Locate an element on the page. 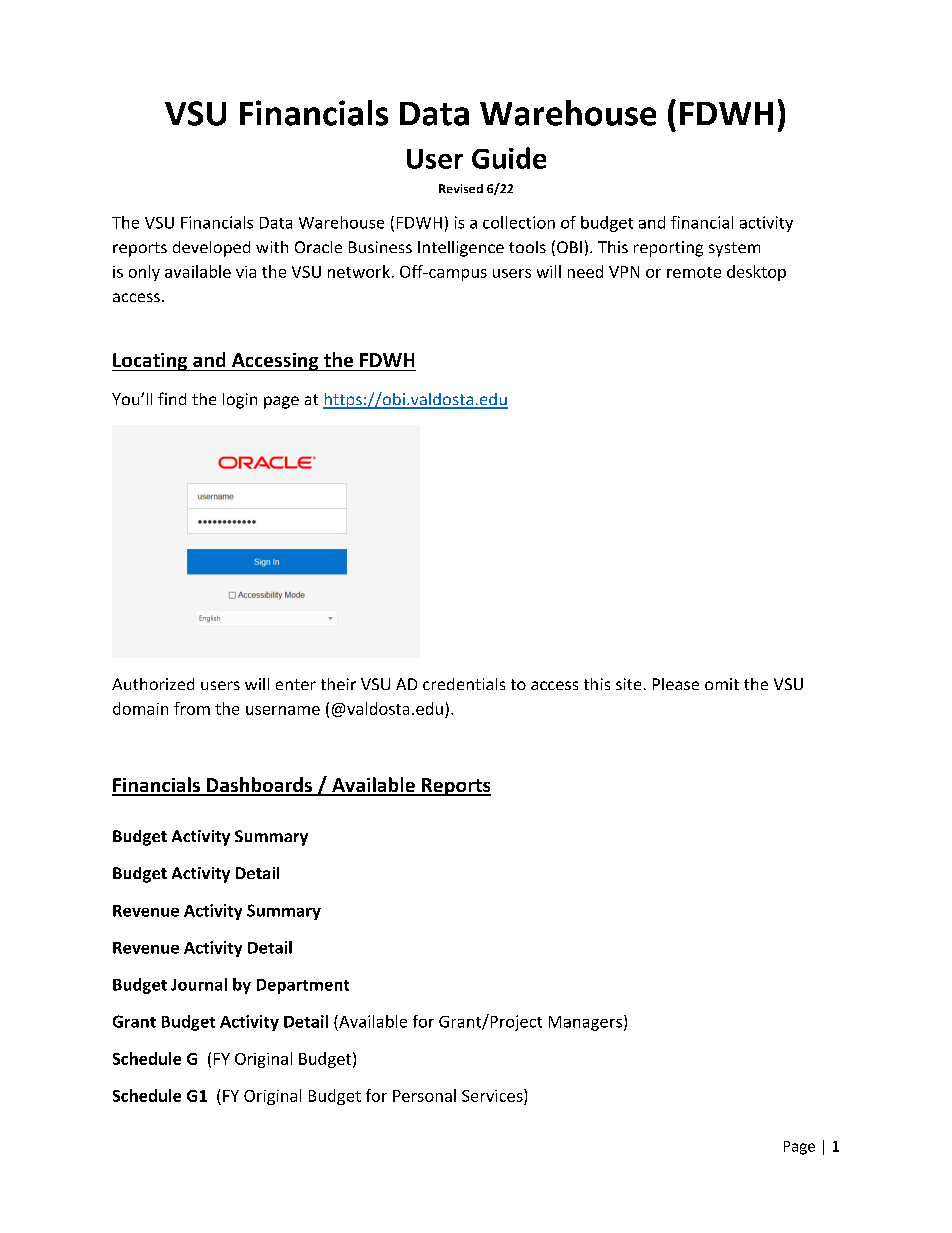 Image resolution: width=952 pixels, height=1233 pixels. Journal is located at coordinates (199, 984).
